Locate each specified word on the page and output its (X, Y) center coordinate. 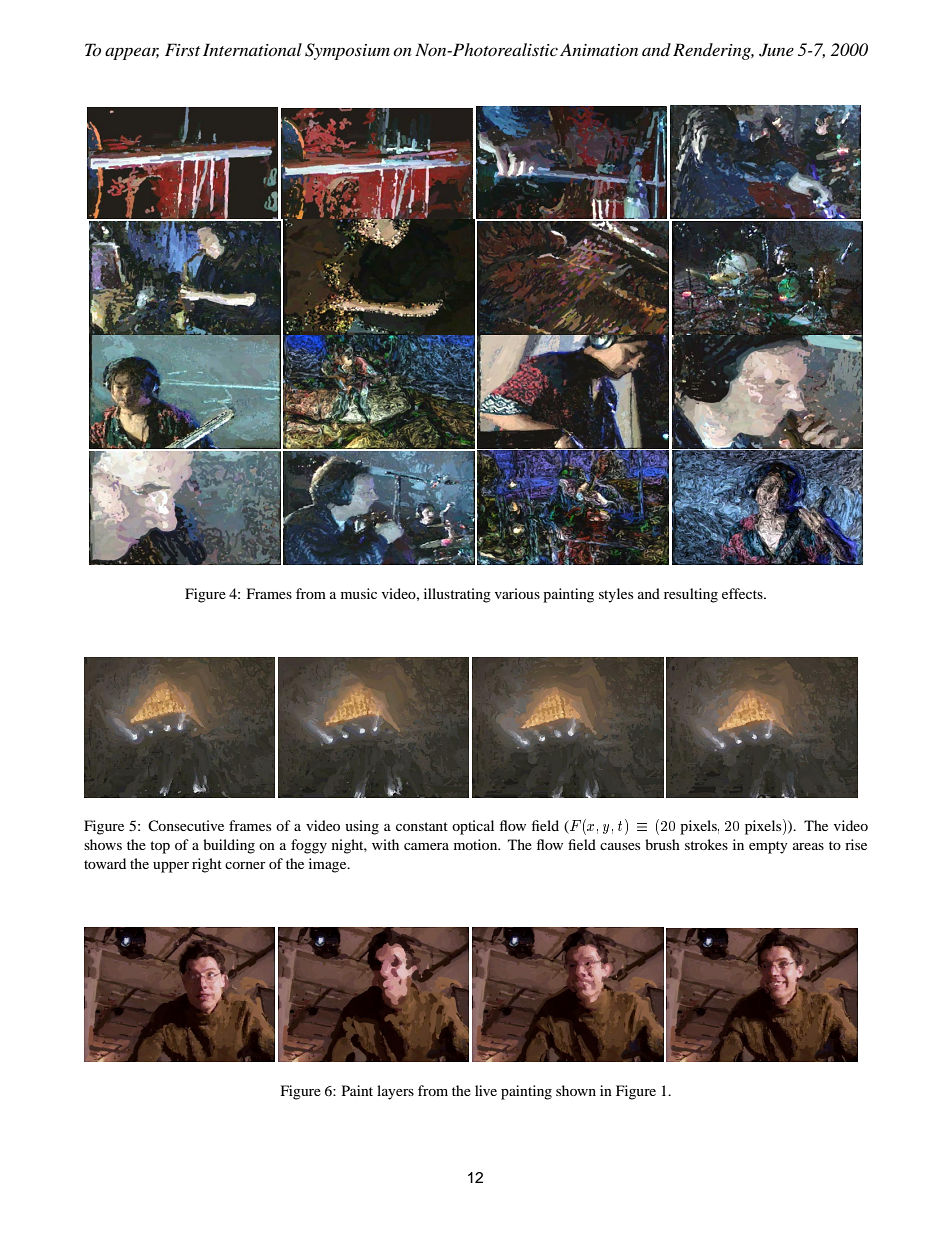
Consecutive (186, 825)
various (517, 593)
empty (768, 847)
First (182, 49)
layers (395, 1092)
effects (743, 593)
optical (473, 827)
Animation (599, 49)
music (359, 593)
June (776, 50)
